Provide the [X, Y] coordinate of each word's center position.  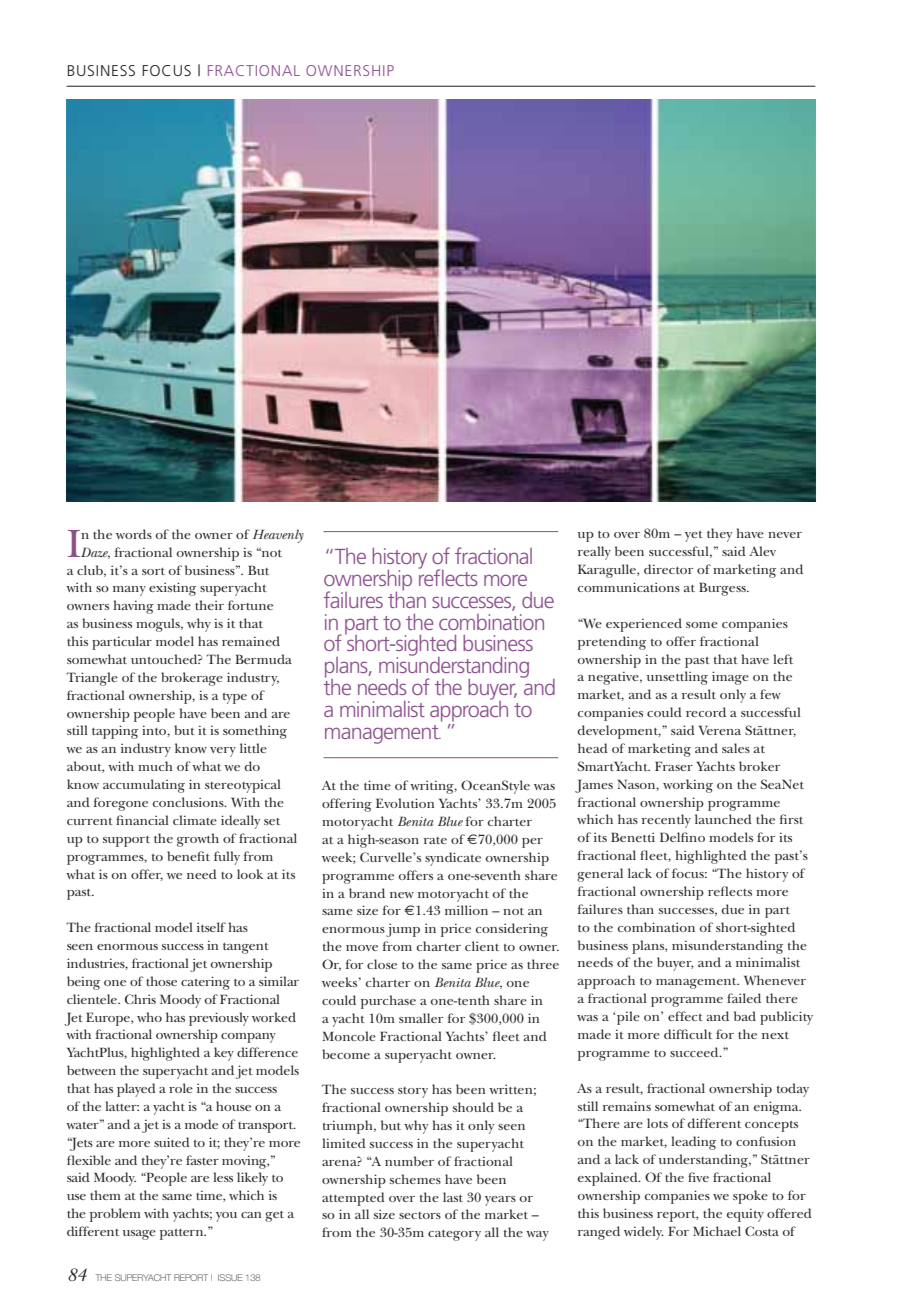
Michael [717, 1231]
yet [694, 536]
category [454, 1235]
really [594, 553]
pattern [183, 1234]
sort [153, 571]
